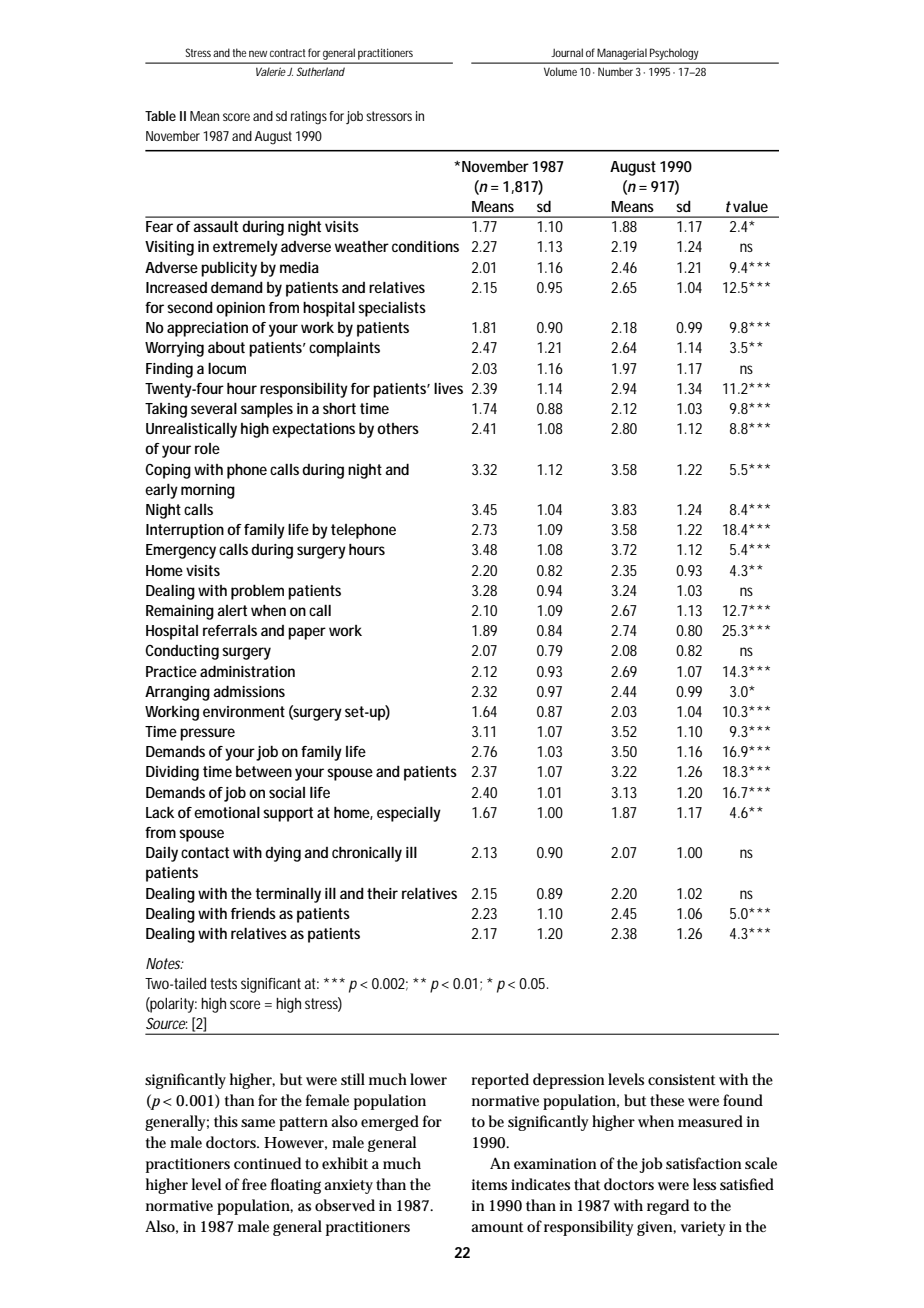 Image resolution: width=924 pixels, height=1308 pixels. I want to click on Volume, so click(560, 71).
